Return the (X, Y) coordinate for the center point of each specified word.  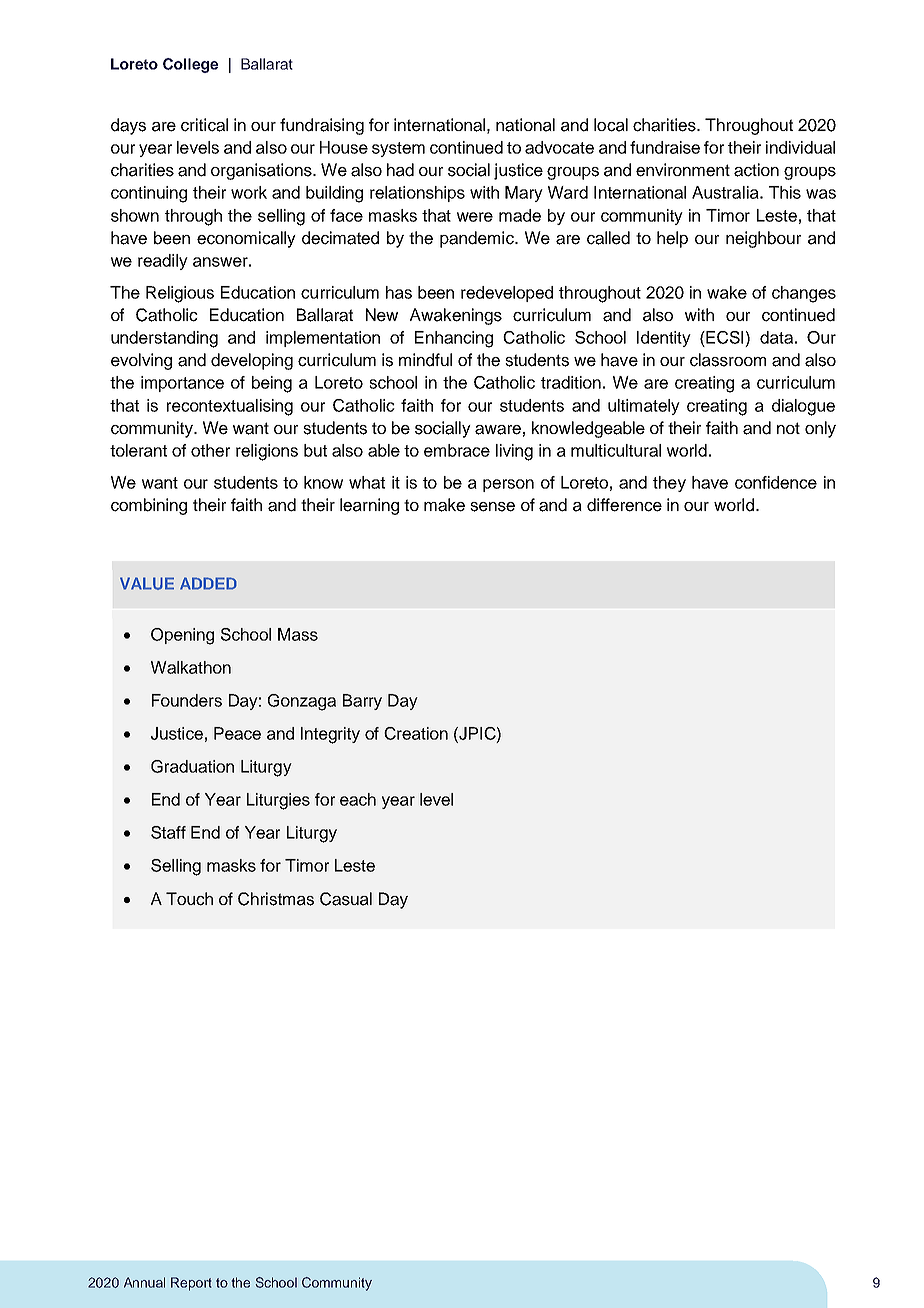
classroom (728, 360)
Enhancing (454, 339)
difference (624, 505)
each (358, 799)
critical (204, 125)
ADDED (208, 583)
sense (492, 507)
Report (191, 1284)
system (398, 149)
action (756, 170)
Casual (346, 899)
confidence (776, 482)
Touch (189, 899)
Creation (416, 733)
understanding (164, 339)
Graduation (192, 766)
